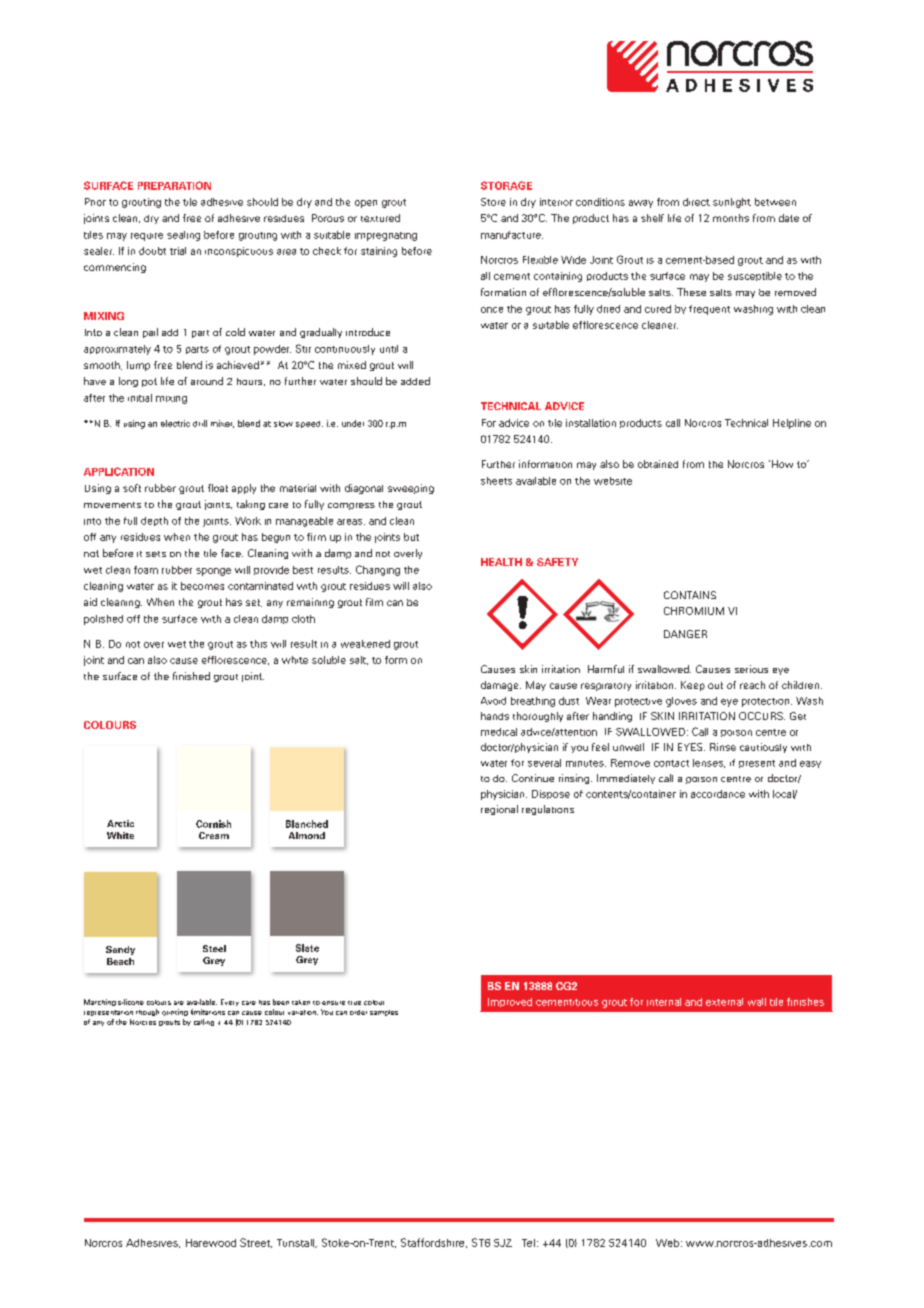  What do you see at coordinates (724, 1002) in the document?
I see `external` at bounding box center [724, 1002].
